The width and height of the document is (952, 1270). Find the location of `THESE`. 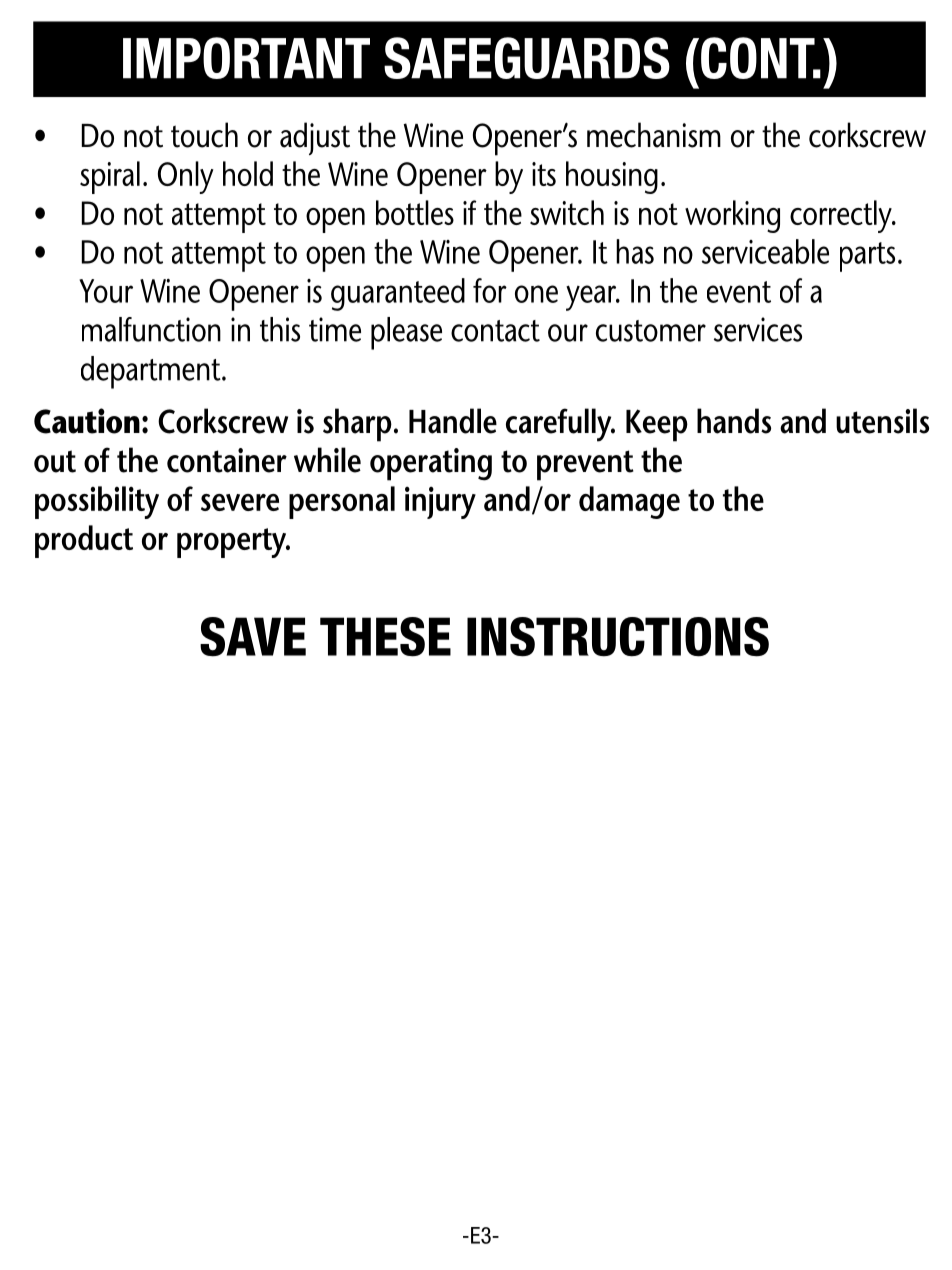

THESE is located at coordinates (385, 637).
